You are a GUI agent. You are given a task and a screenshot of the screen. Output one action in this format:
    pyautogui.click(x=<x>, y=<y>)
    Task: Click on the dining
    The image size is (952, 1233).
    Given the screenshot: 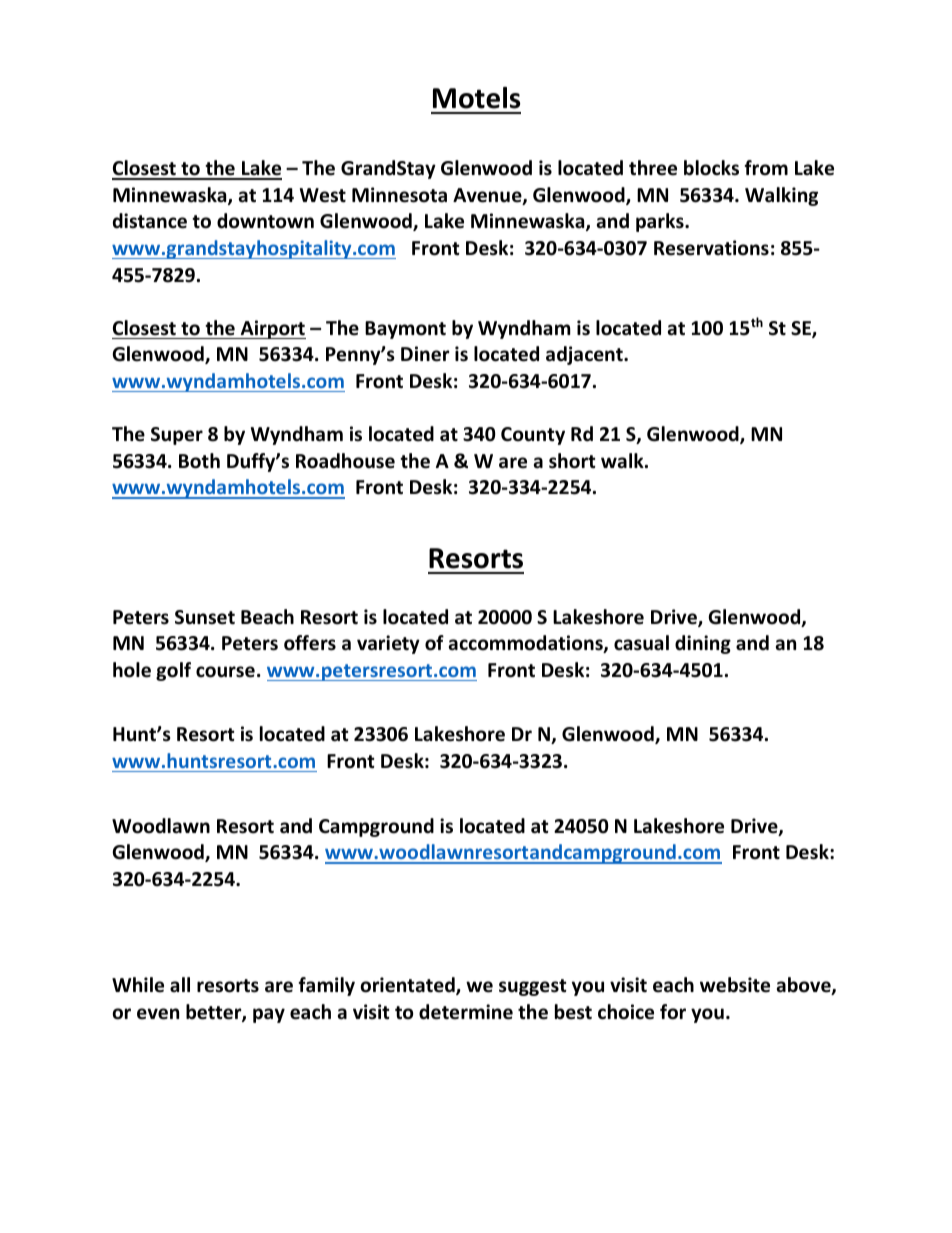 What is the action you would take?
    pyautogui.click(x=703, y=644)
